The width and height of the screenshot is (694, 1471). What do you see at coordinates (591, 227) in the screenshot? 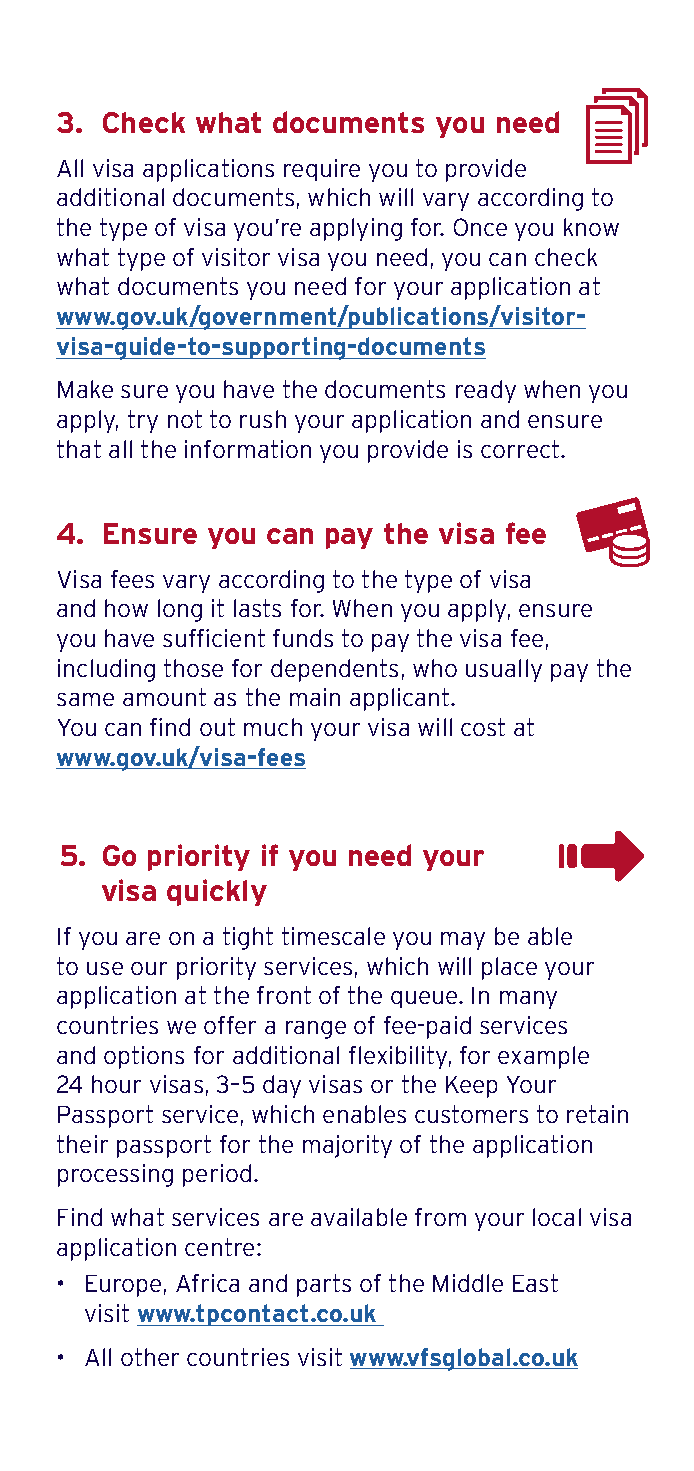
I see `know` at bounding box center [591, 227].
